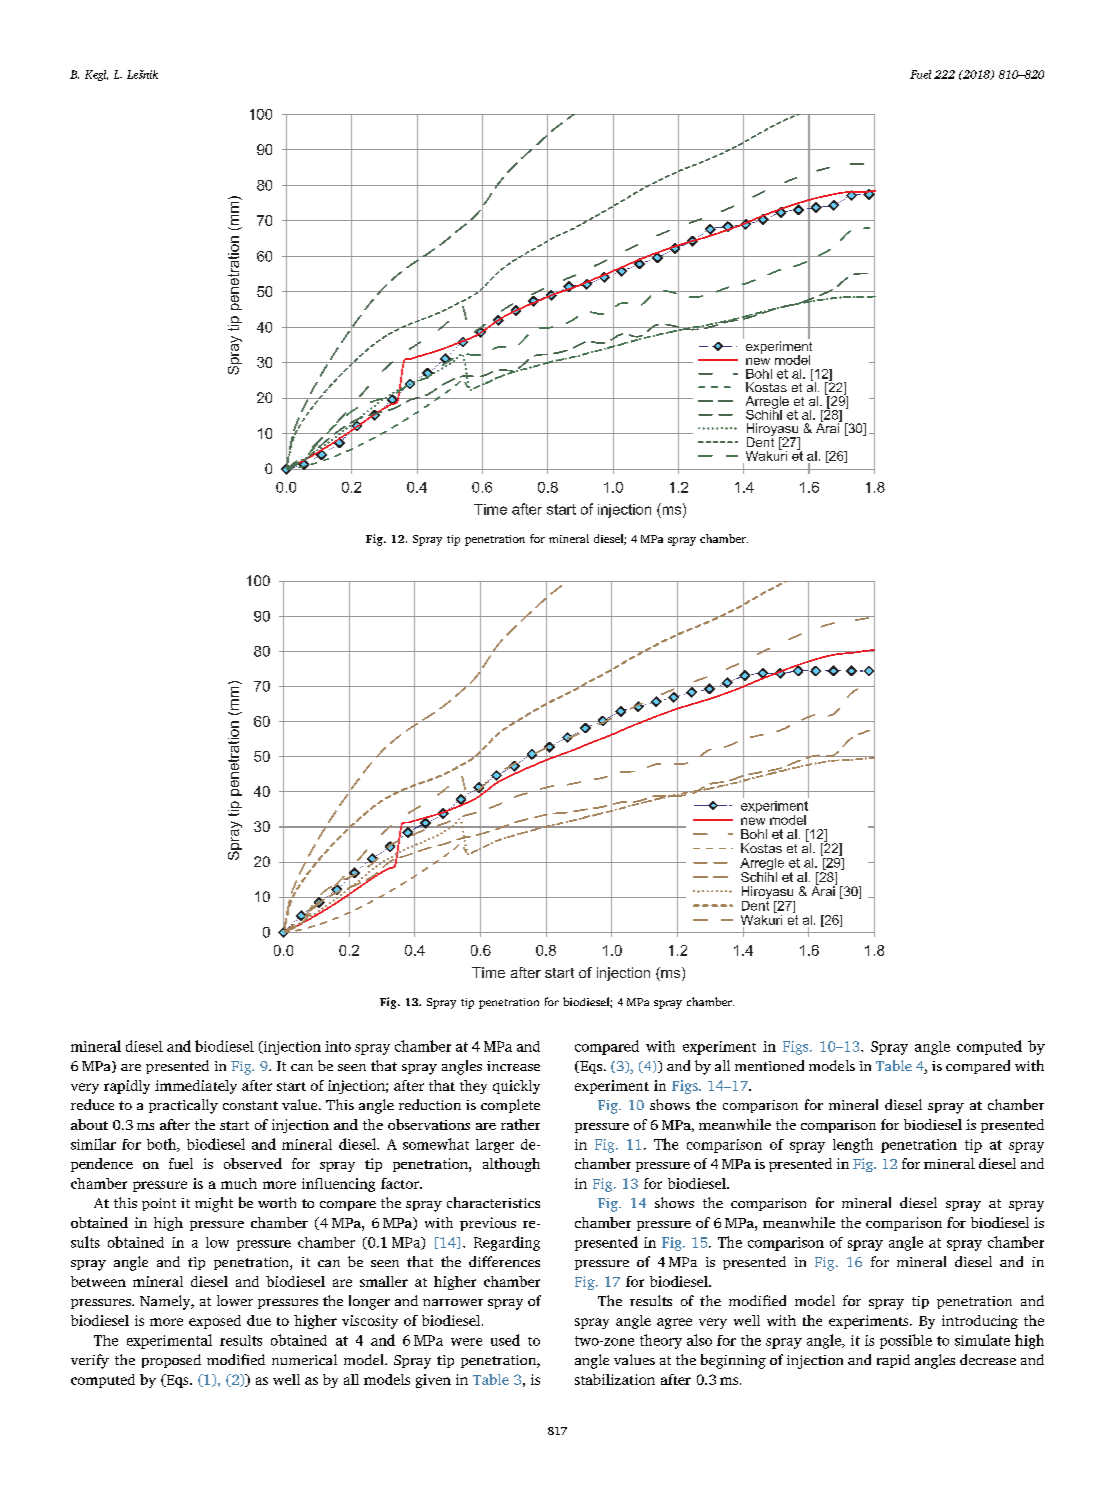 Image resolution: width=1115 pixels, height=1487 pixels. I want to click on into, so click(338, 1046).
